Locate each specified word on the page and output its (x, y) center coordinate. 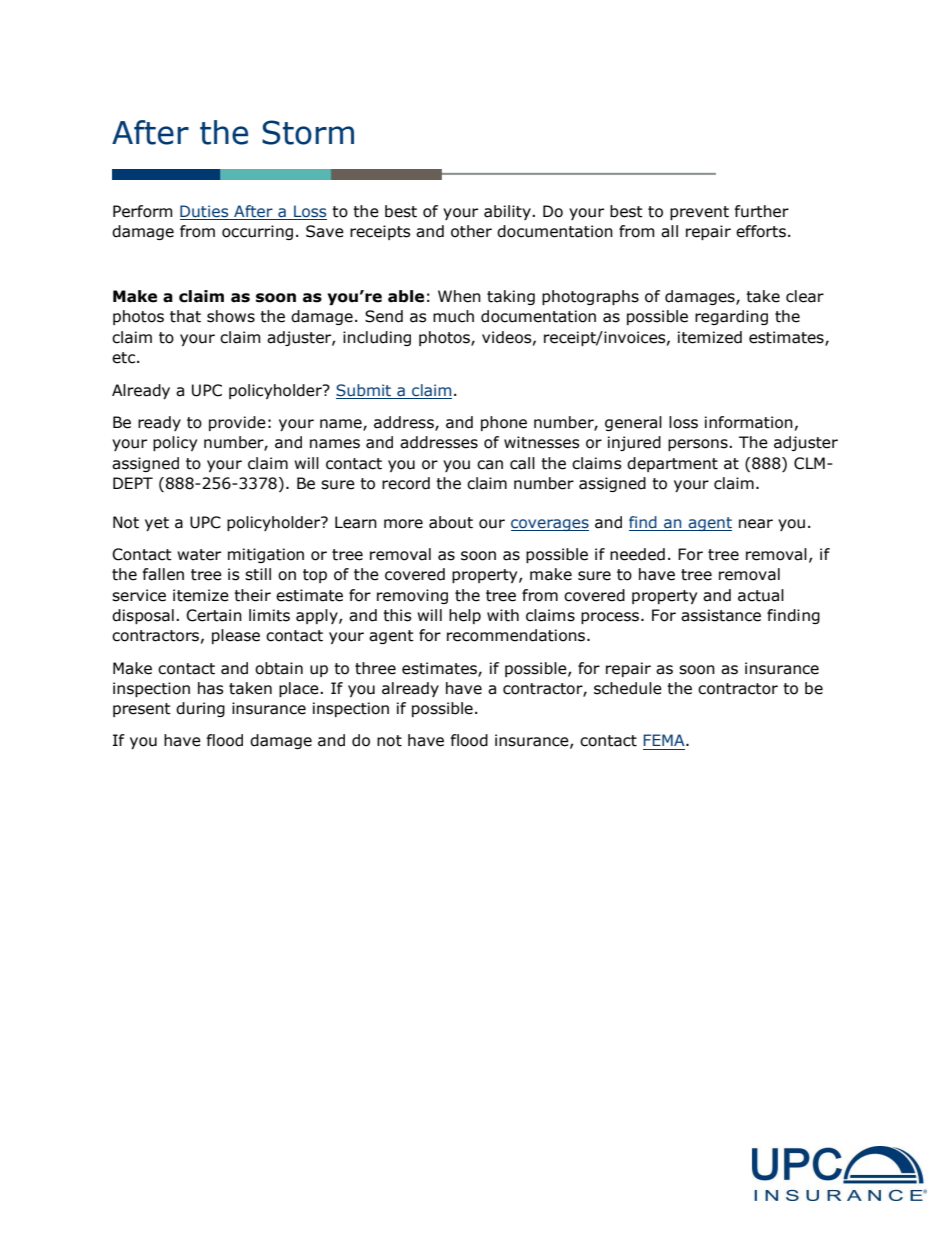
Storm (308, 132)
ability (508, 212)
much (453, 316)
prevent (699, 213)
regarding (731, 317)
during (200, 709)
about (451, 522)
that (185, 316)
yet (157, 524)
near (756, 524)
